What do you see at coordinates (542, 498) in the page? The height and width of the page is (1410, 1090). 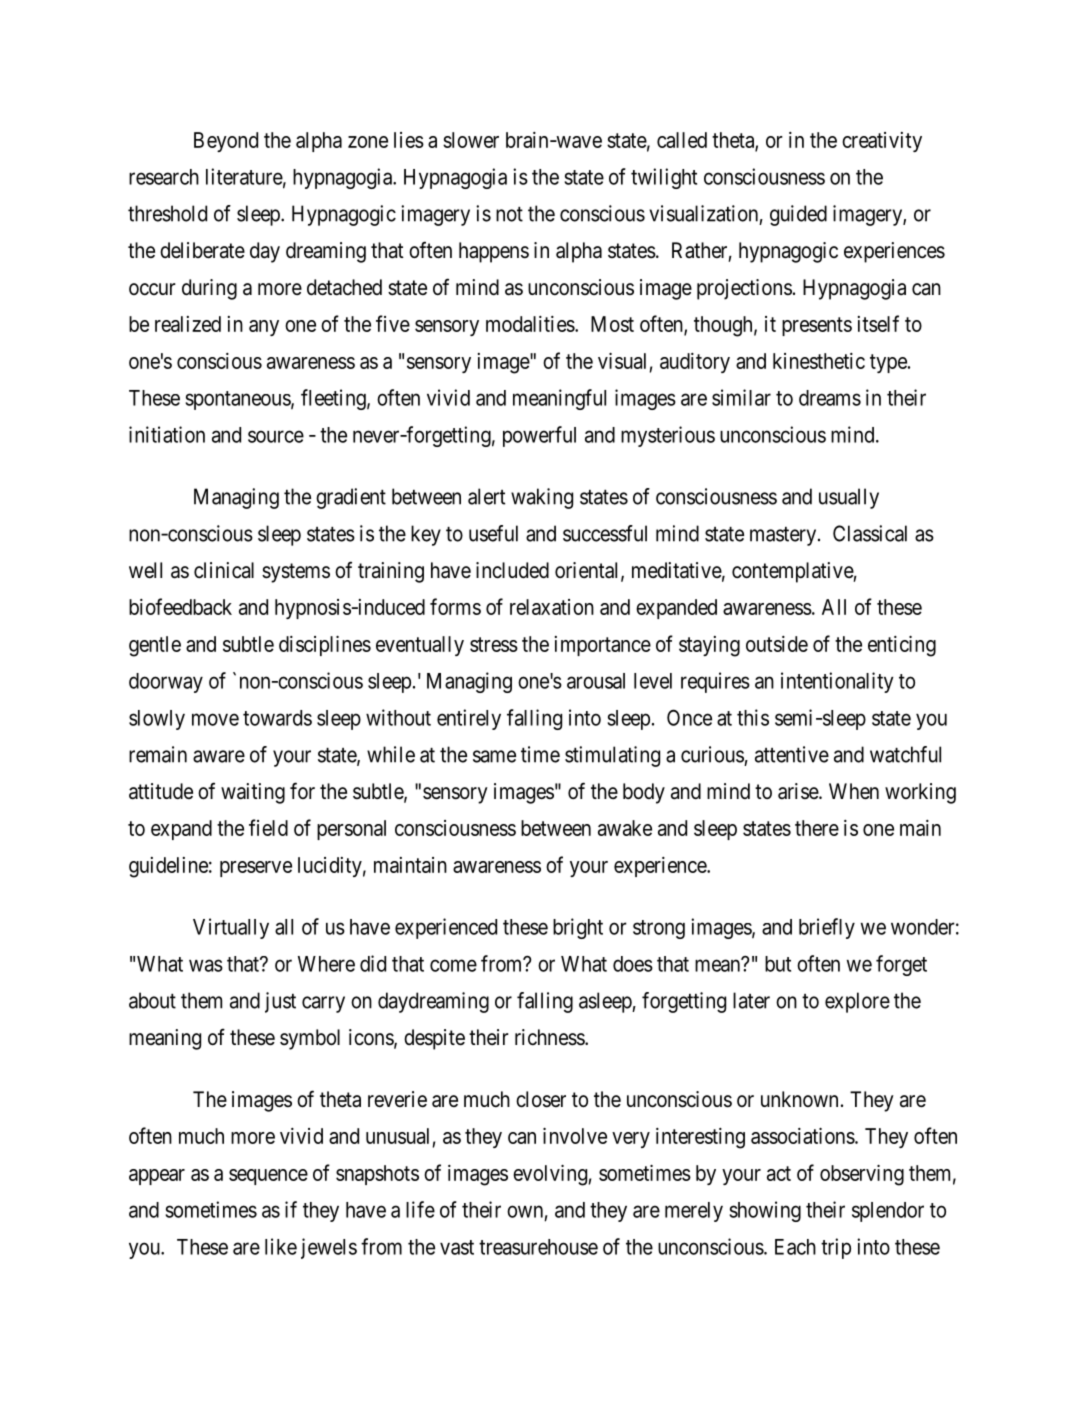 I see `waking` at bounding box center [542, 498].
